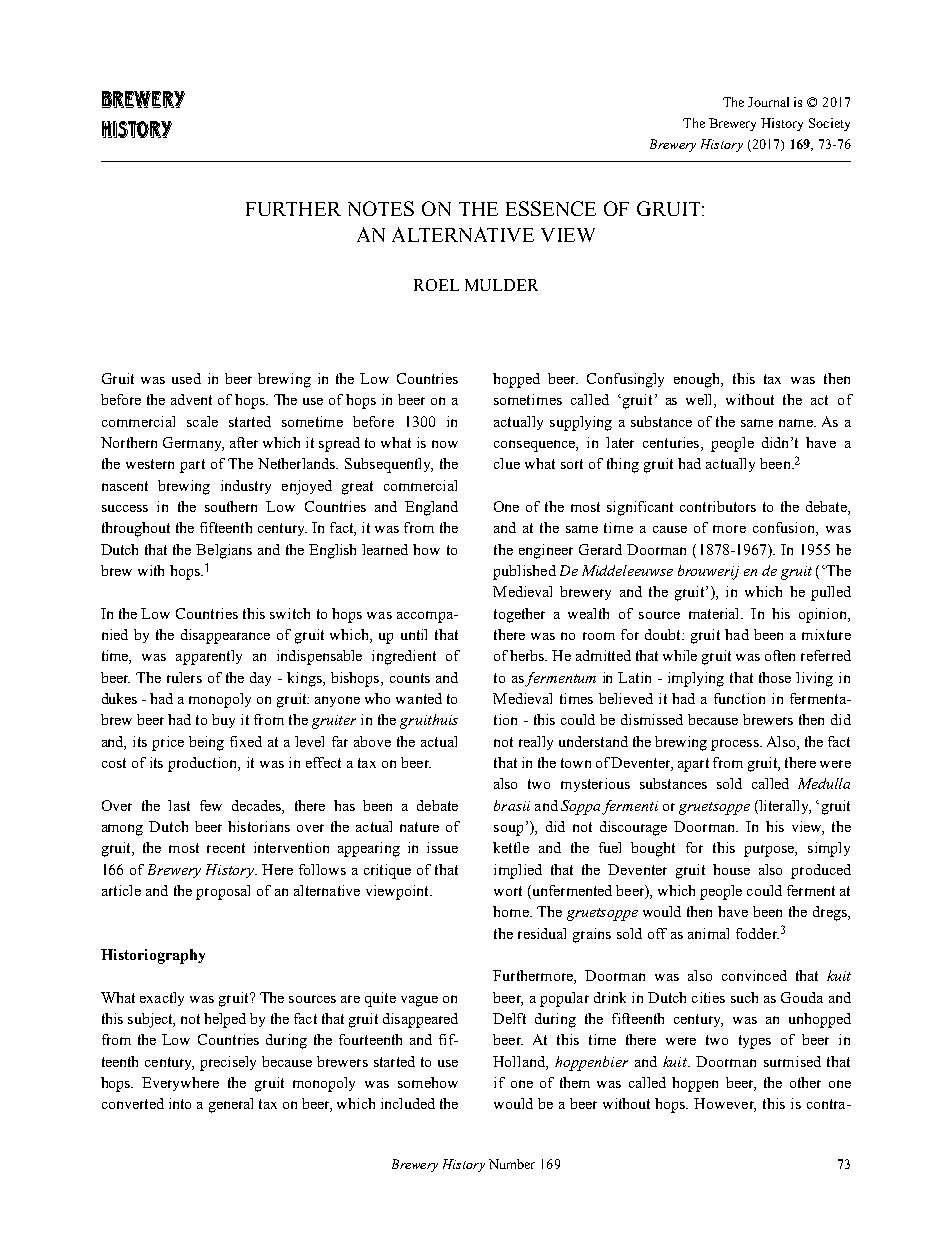 This screenshot has width=952, height=1239. What do you see at coordinates (519, 615) in the screenshot?
I see `together` at bounding box center [519, 615].
